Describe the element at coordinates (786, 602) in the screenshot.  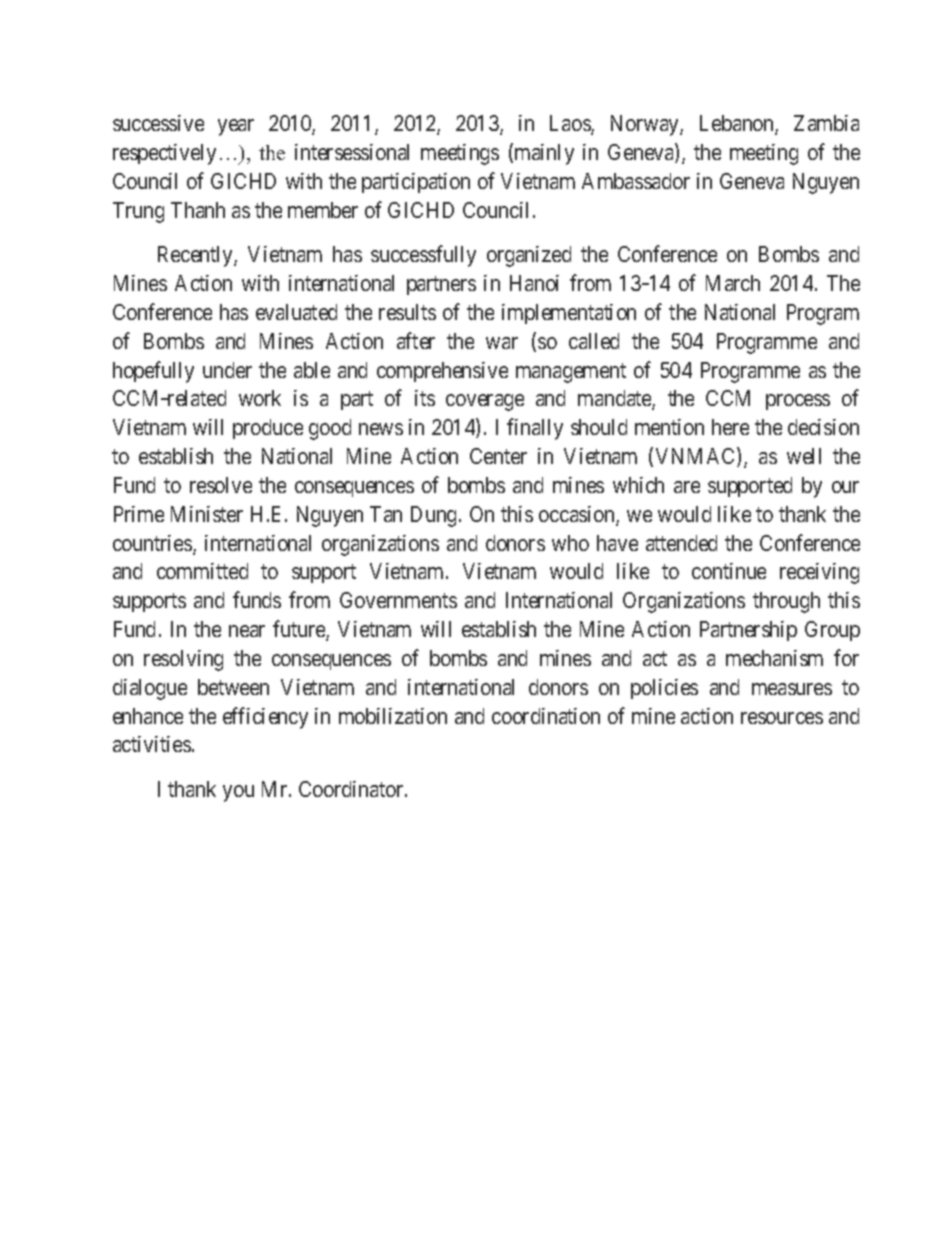
I see `through` at that location.
